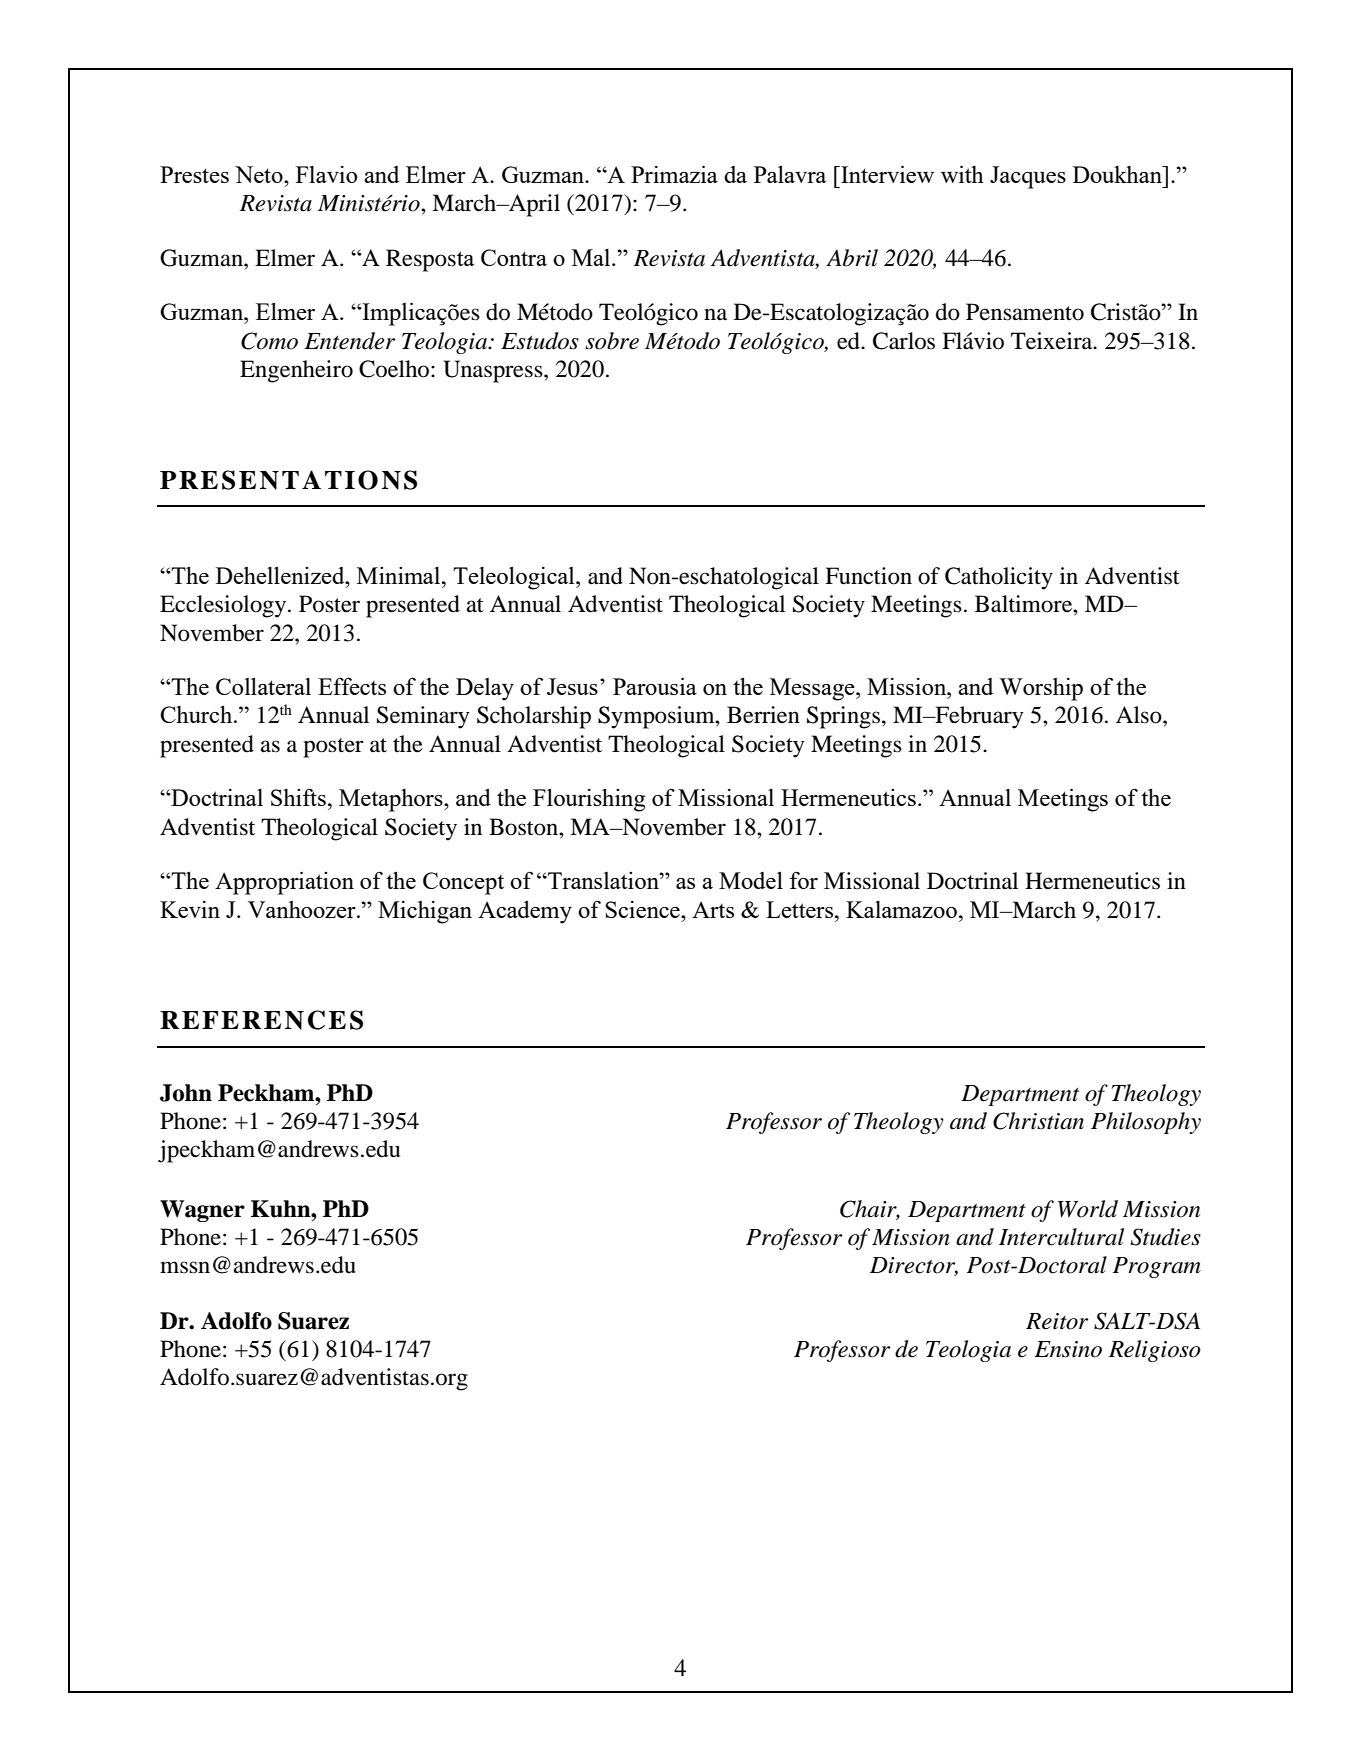 The width and height of the document is (1361, 1761). What do you see at coordinates (868, 576) in the document?
I see `Function` at bounding box center [868, 576].
